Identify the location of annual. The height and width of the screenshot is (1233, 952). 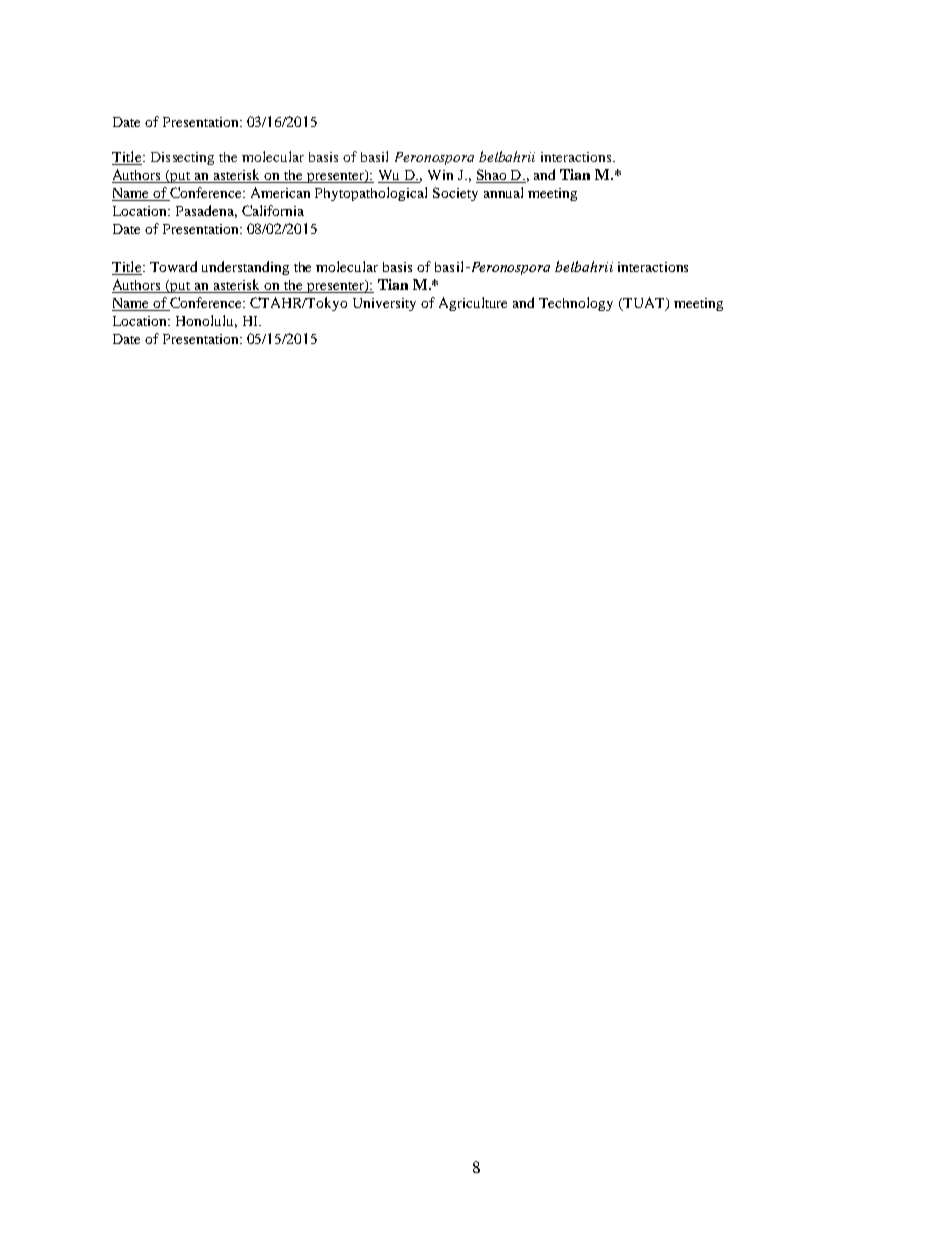
(503, 192).
